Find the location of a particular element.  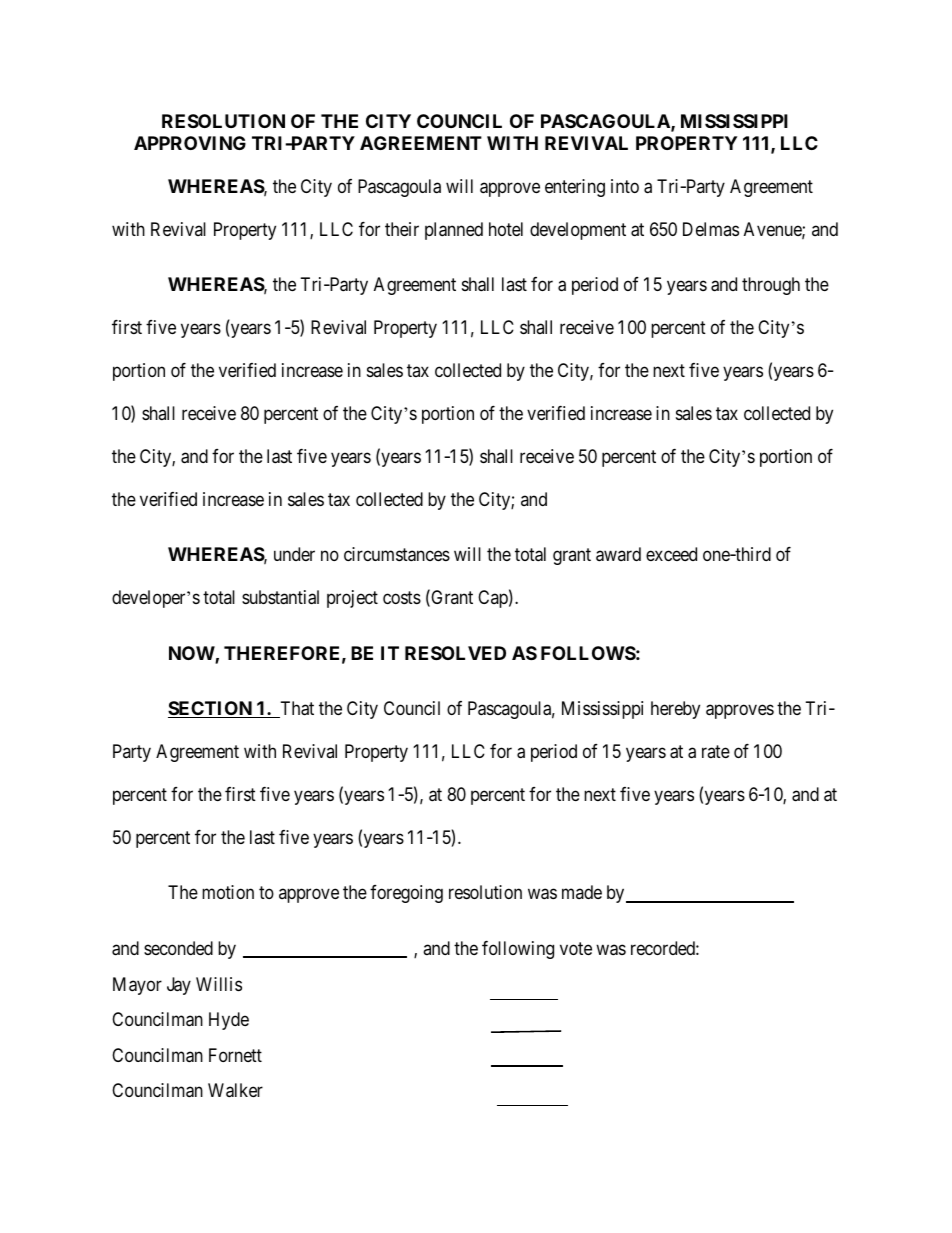

vote is located at coordinates (576, 948).
